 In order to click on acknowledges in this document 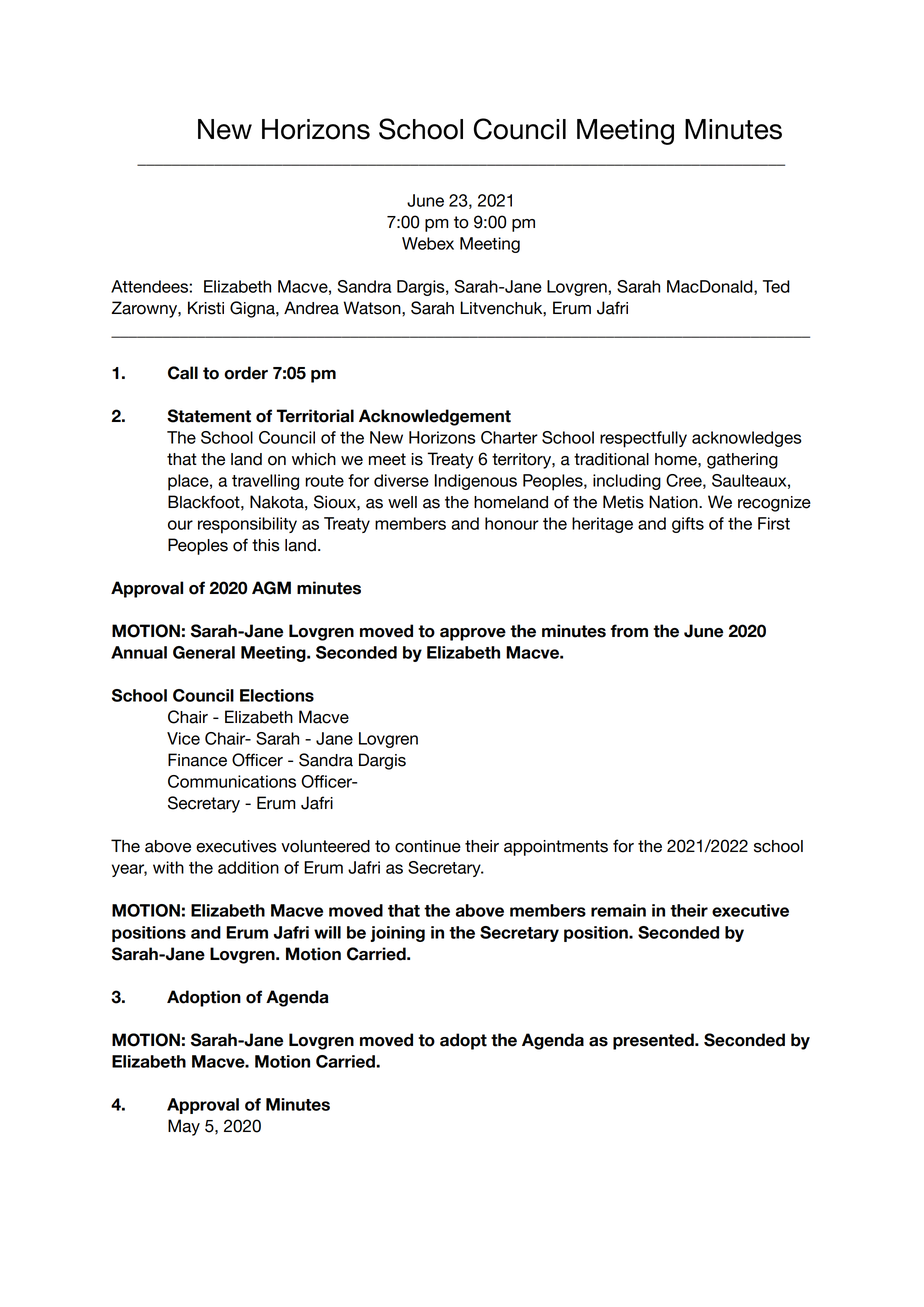, I will do `click(746, 439)`.
